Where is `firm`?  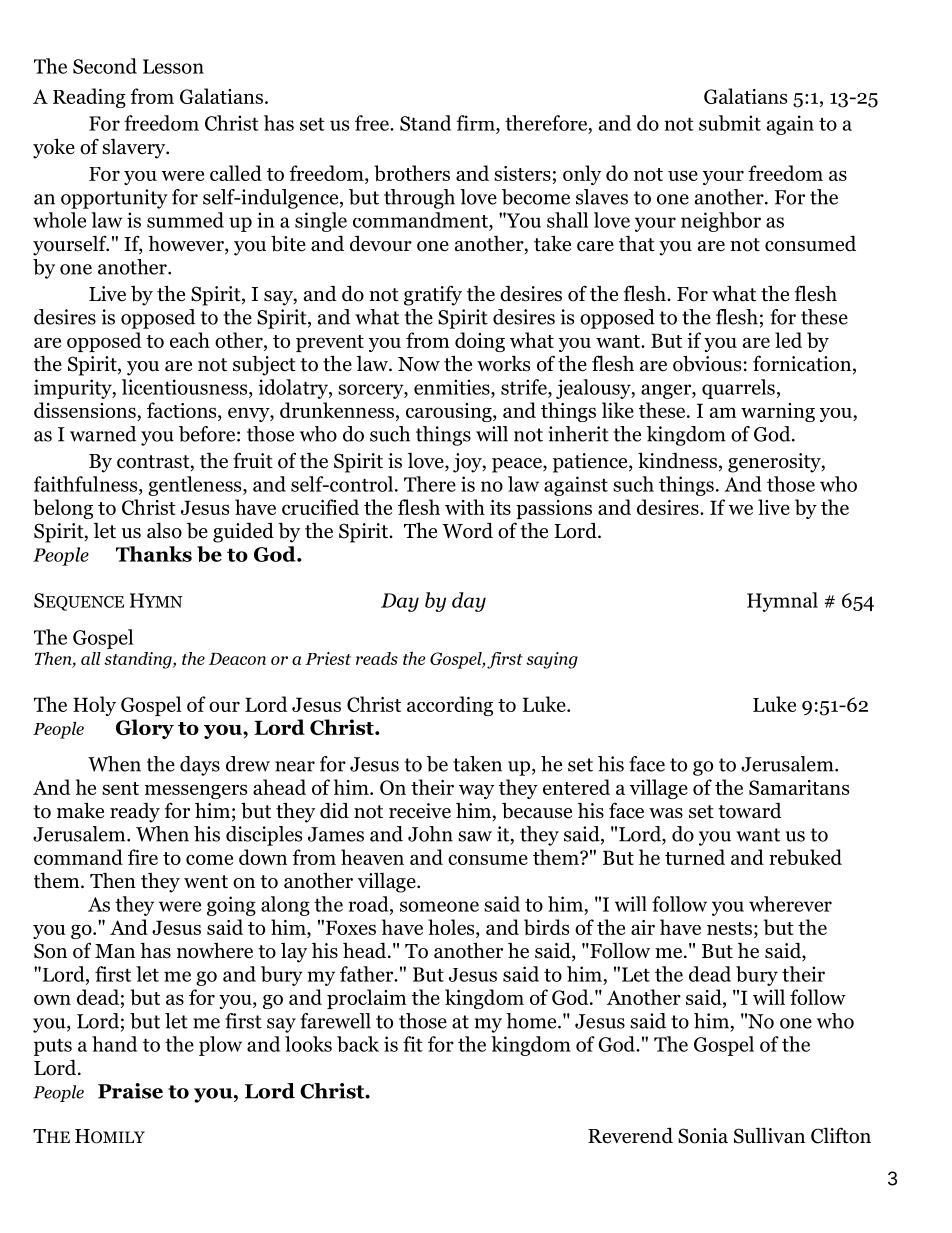
firm is located at coordinates (476, 123).
